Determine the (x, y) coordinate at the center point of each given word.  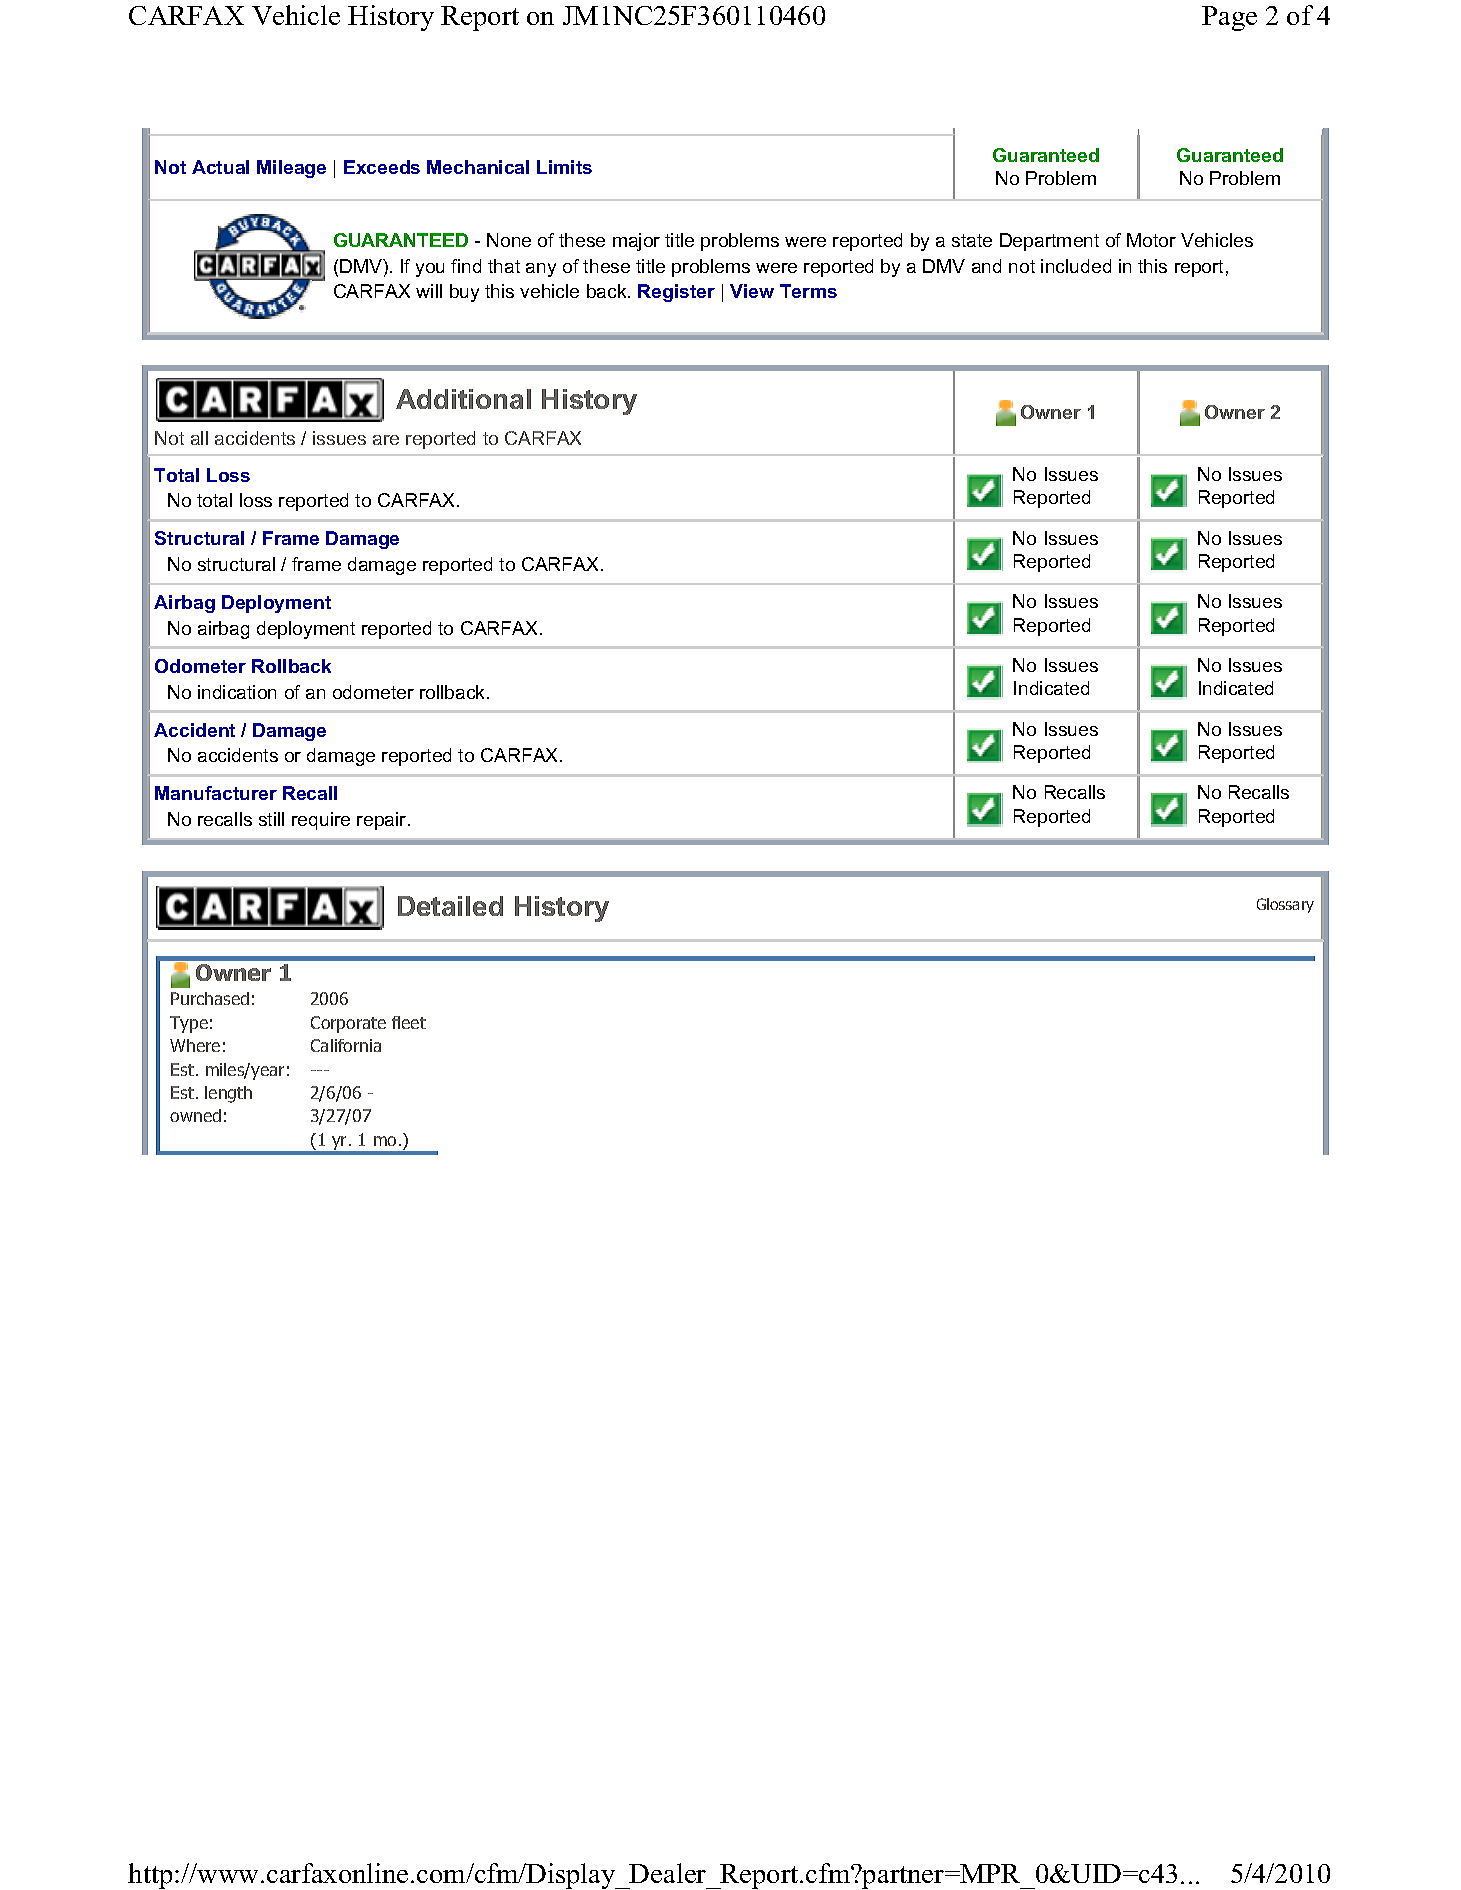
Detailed (450, 906)
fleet (409, 1022)
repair (383, 821)
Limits (564, 167)
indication (237, 692)
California (346, 1045)
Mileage (291, 169)
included (1076, 266)
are (386, 440)
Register (676, 293)
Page (1229, 18)
